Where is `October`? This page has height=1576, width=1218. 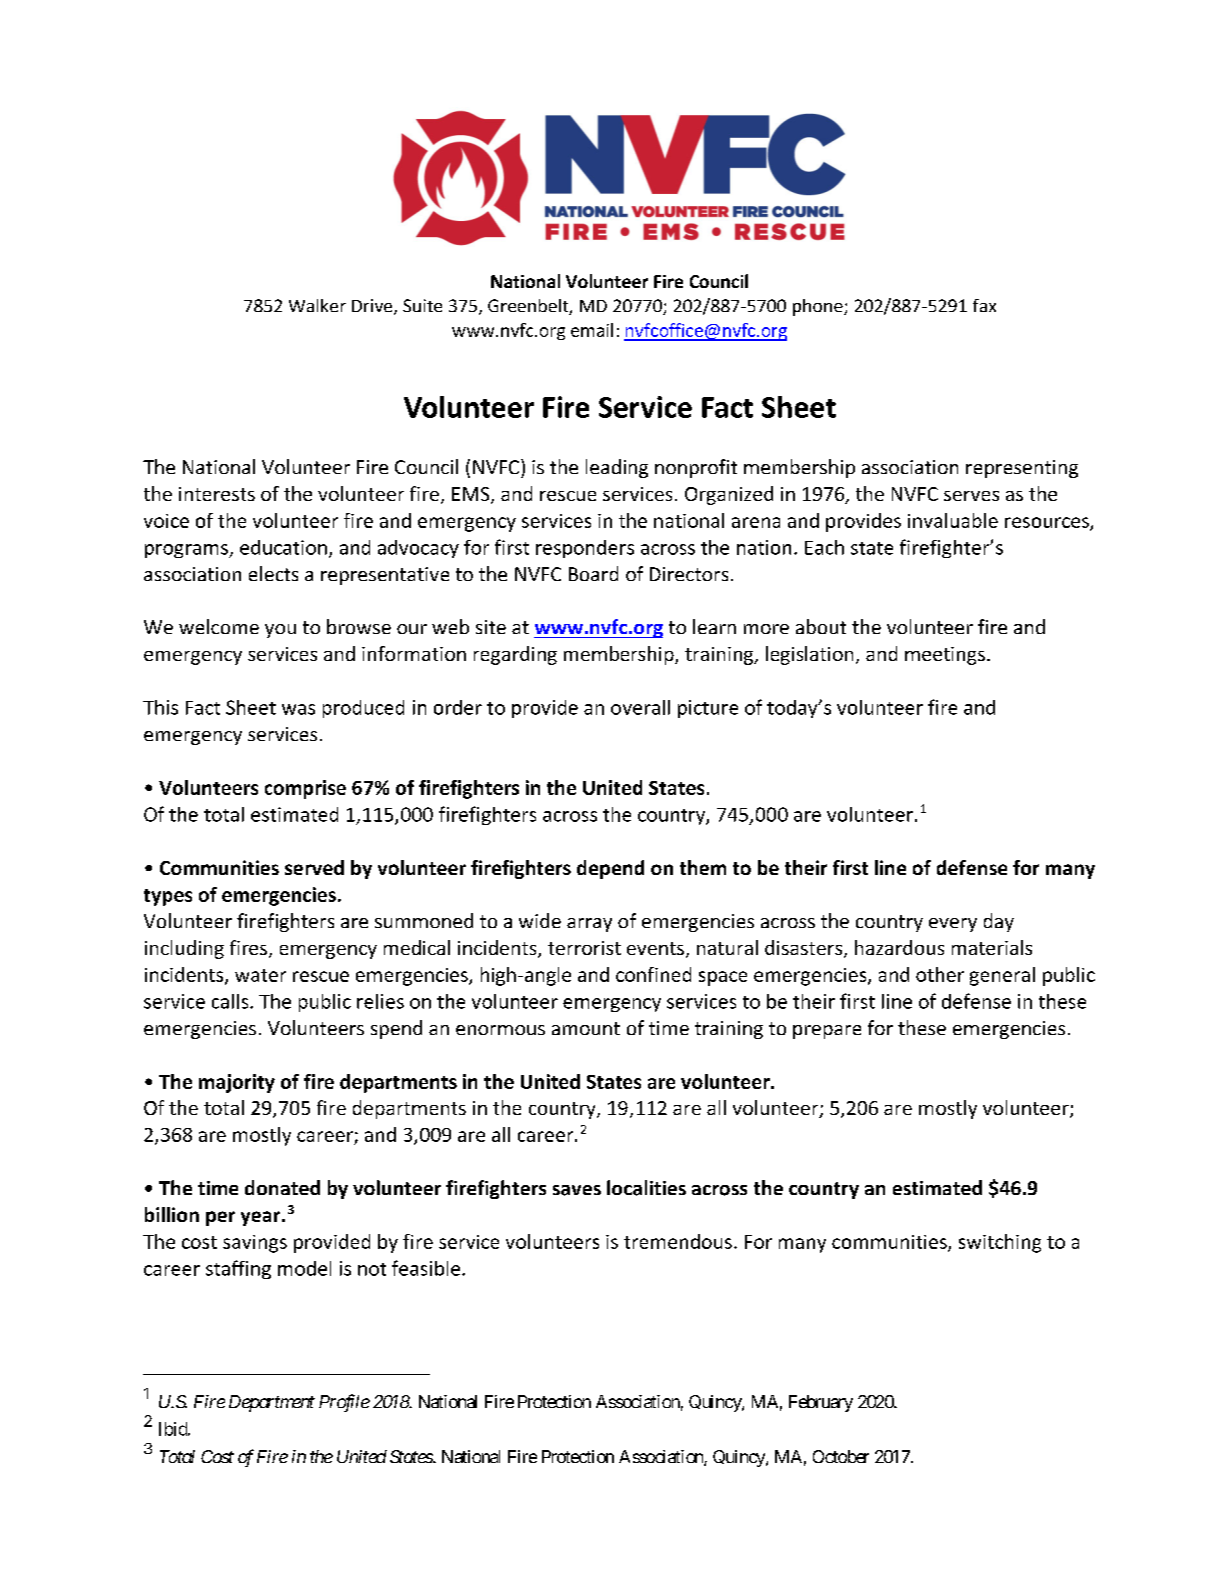
October is located at coordinates (841, 1456).
